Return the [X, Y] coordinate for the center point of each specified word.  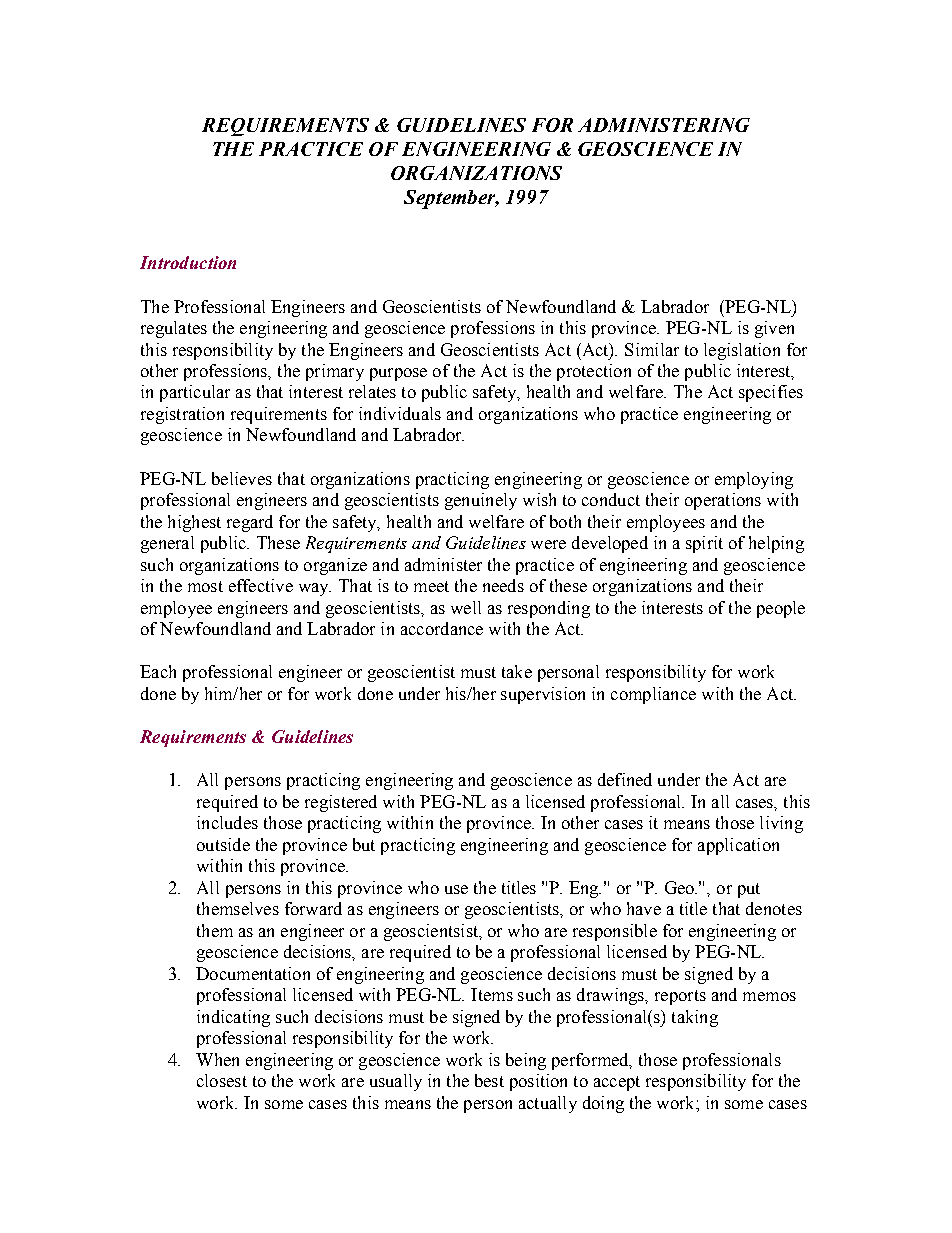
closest [222, 1080]
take [517, 671]
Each [158, 671]
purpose [398, 374]
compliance [653, 695]
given [774, 329]
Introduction [188, 262]
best [489, 1080]
